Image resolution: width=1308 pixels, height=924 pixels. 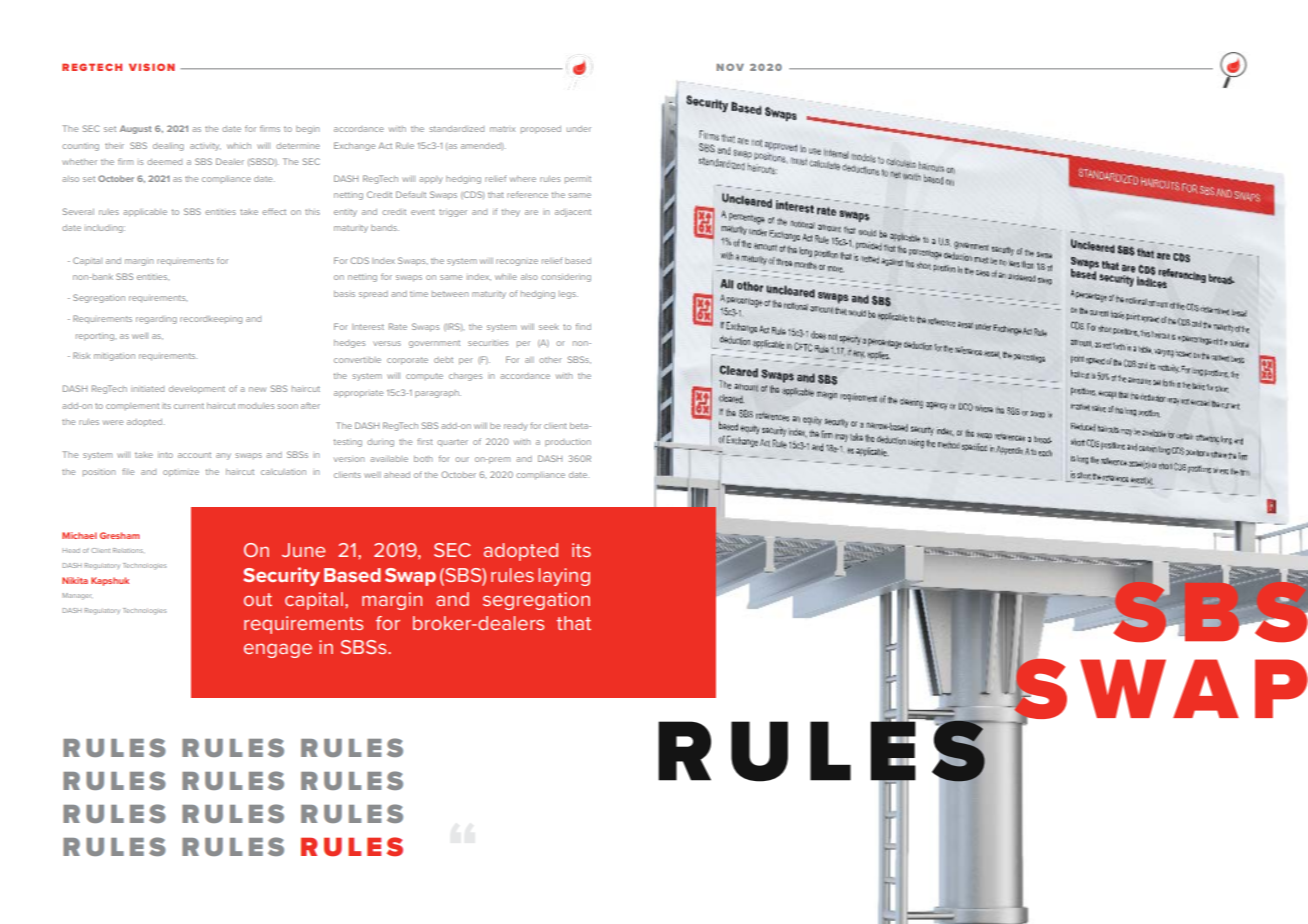 I want to click on versus, so click(x=387, y=343).
